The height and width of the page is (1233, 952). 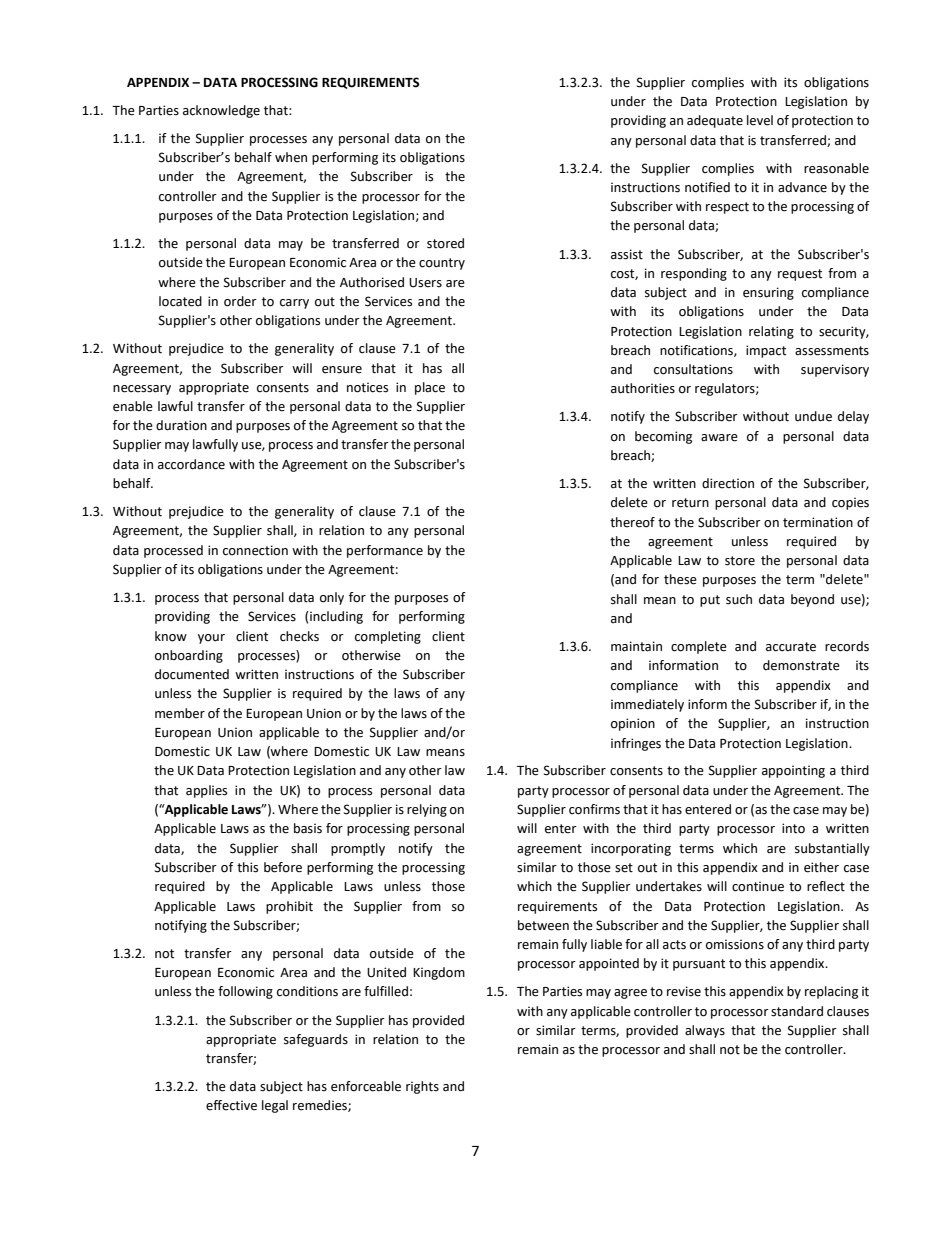 I want to click on place, so click(x=430, y=388).
